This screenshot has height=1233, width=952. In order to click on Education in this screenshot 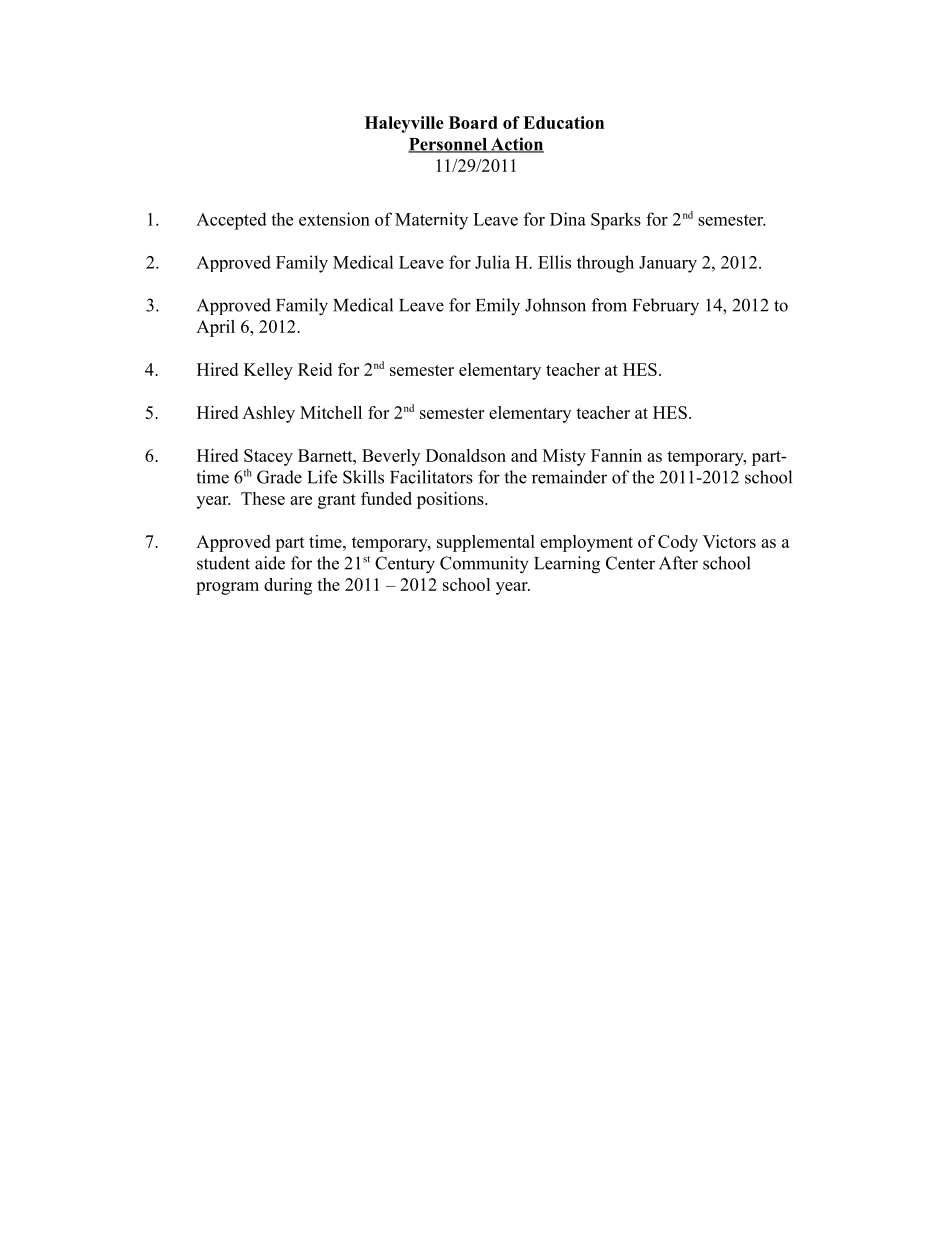, I will do `click(563, 122)`.
